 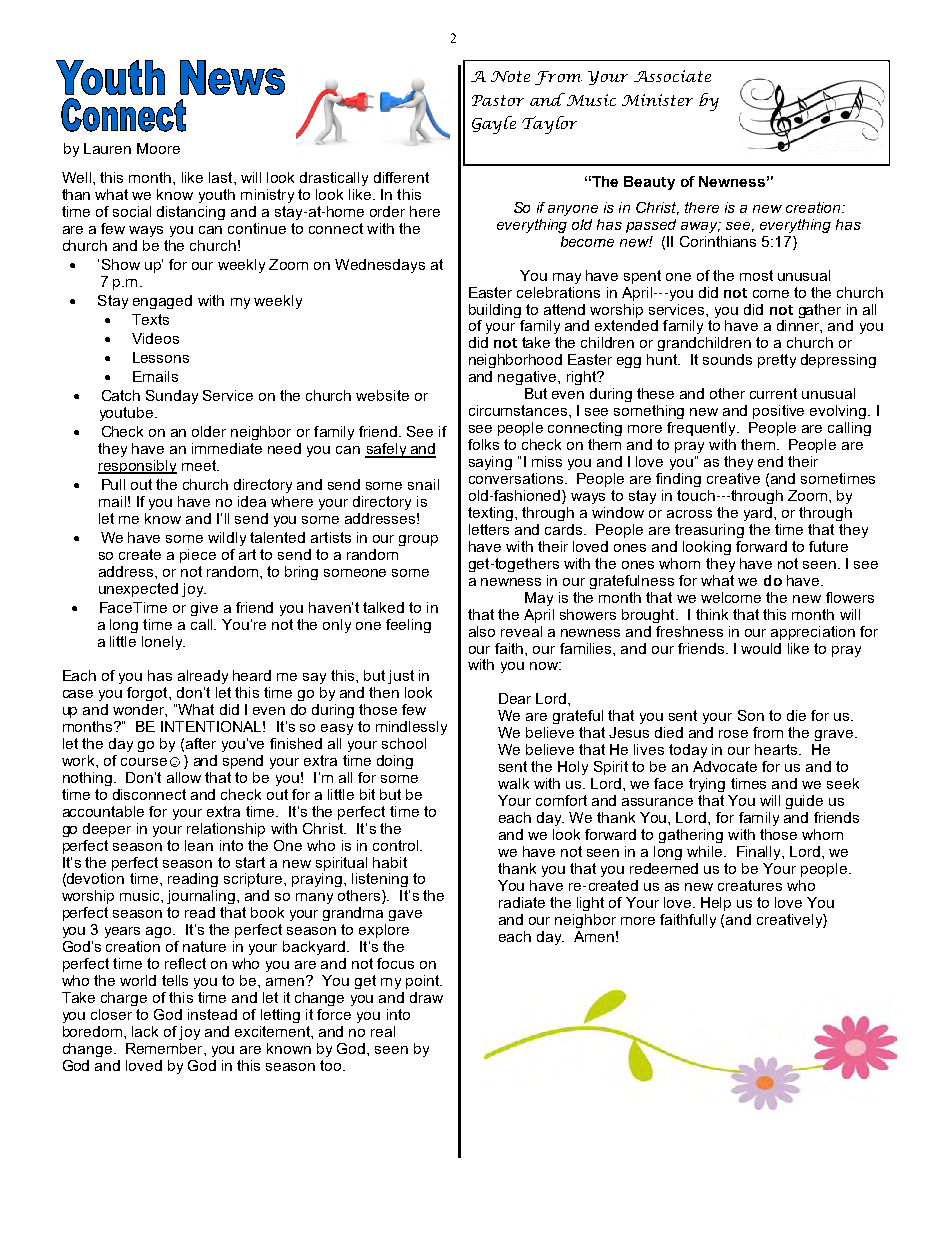 What do you see at coordinates (672, 76) in the screenshot?
I see `Associate` at bounding box center [672, 76].
